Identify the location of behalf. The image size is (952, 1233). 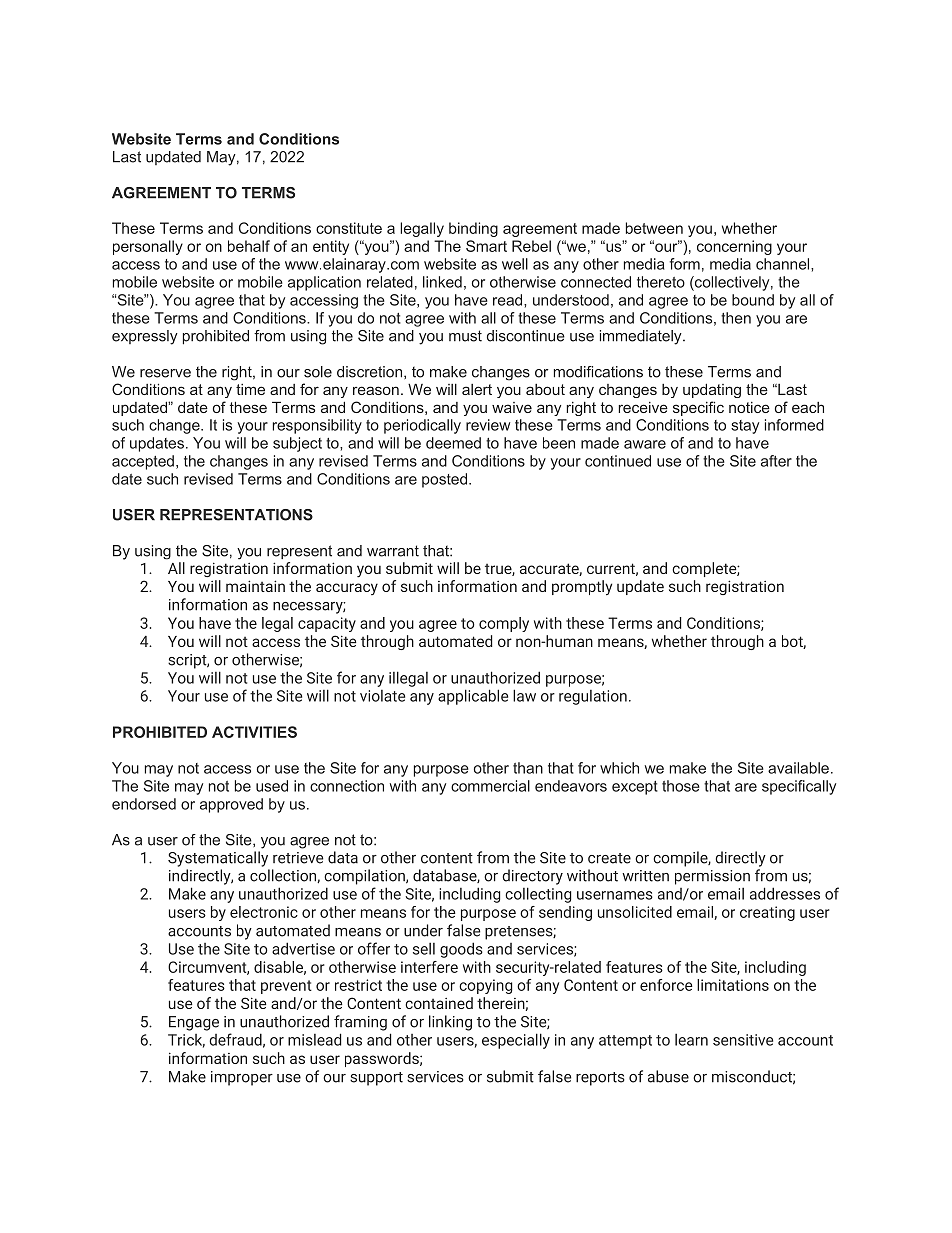
(249, 246).
